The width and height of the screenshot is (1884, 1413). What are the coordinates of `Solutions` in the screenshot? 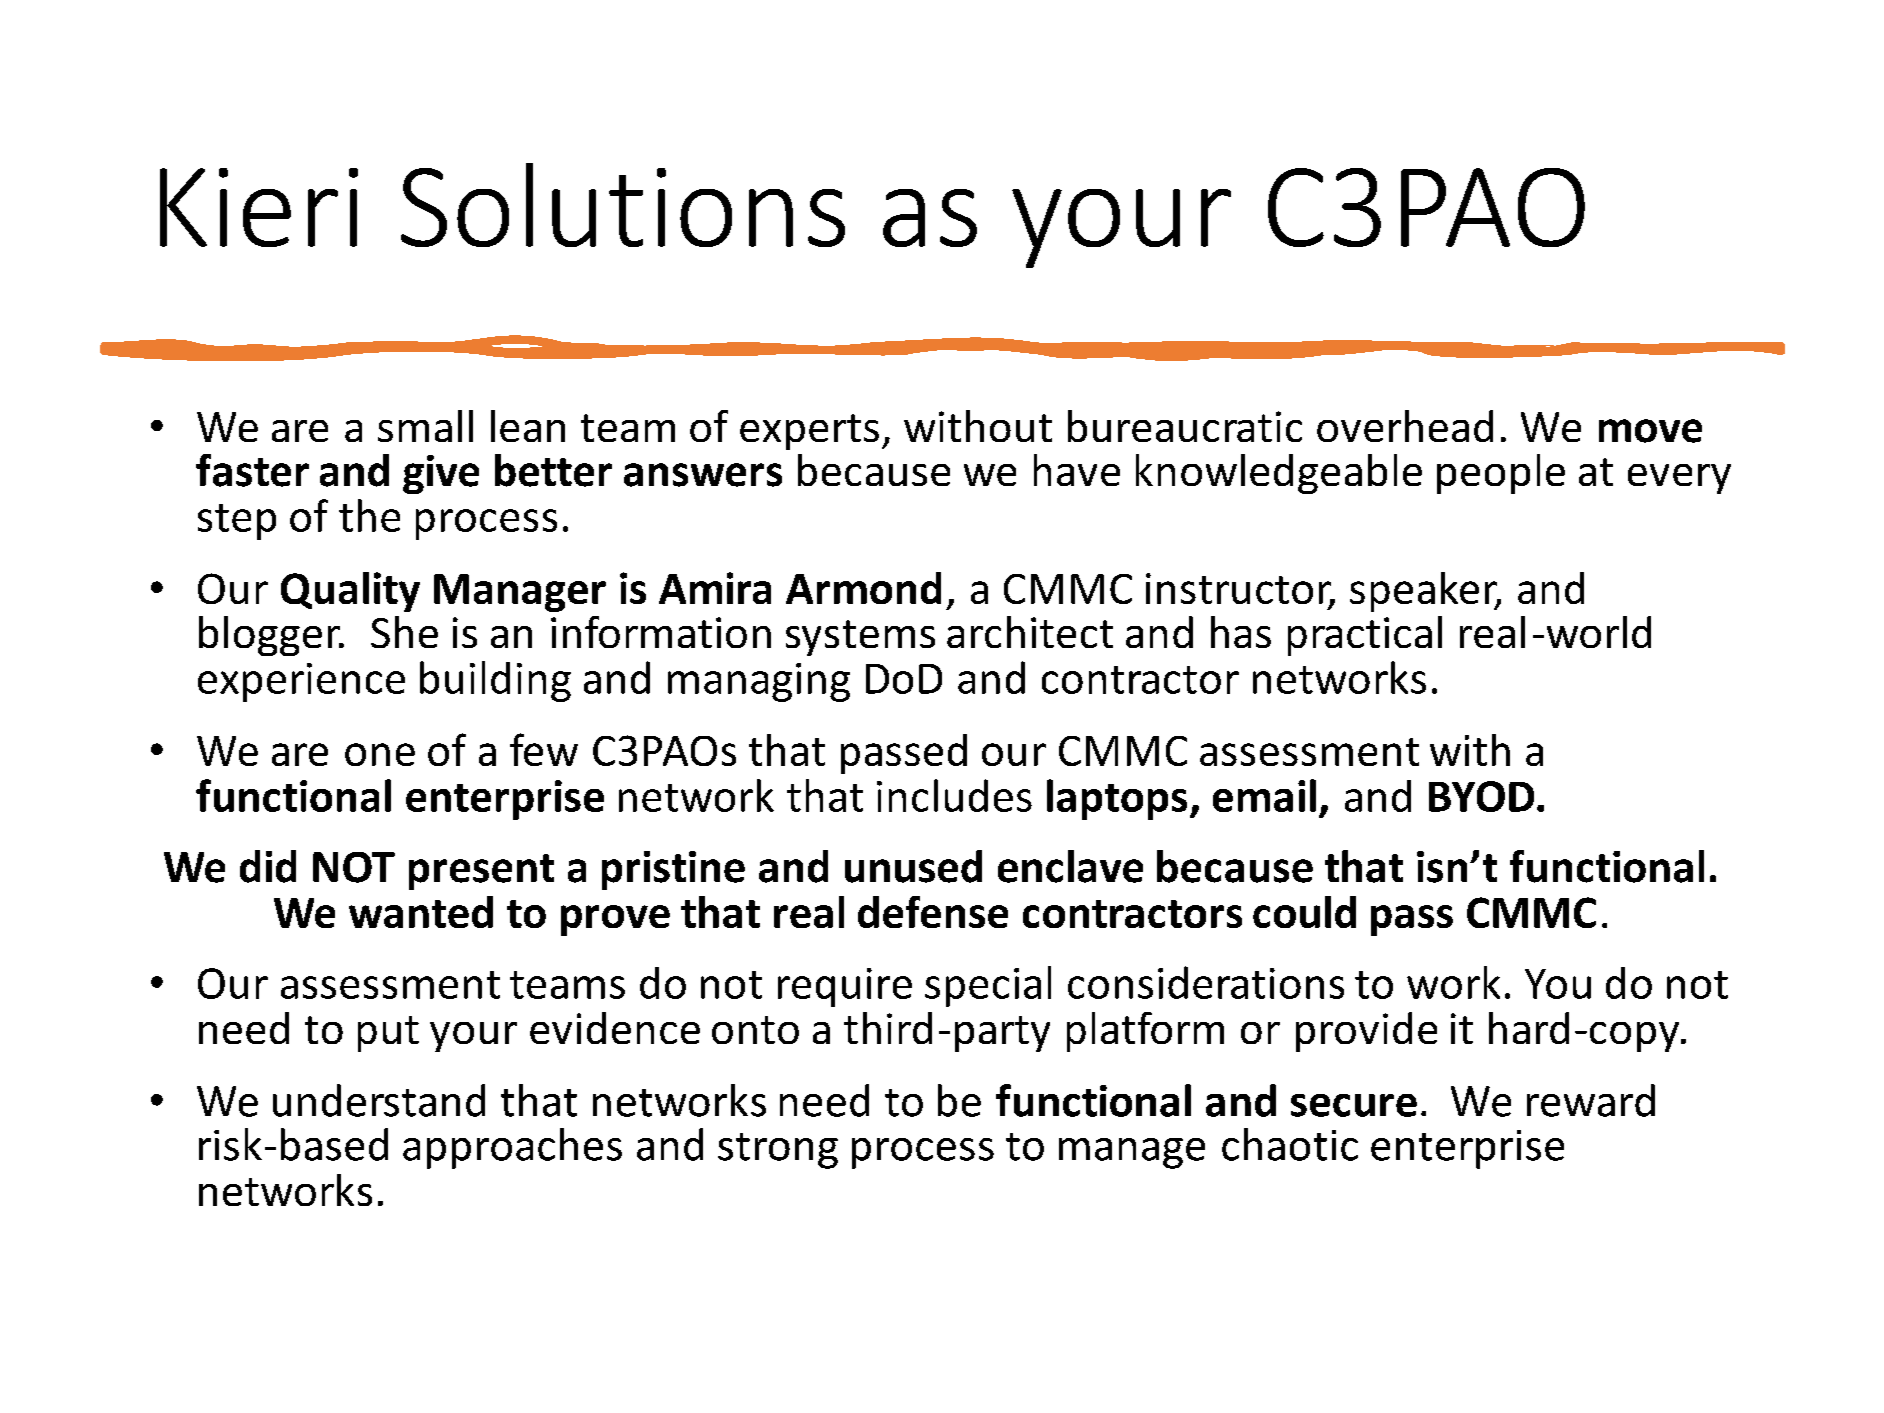 It's located at (623, 205).
